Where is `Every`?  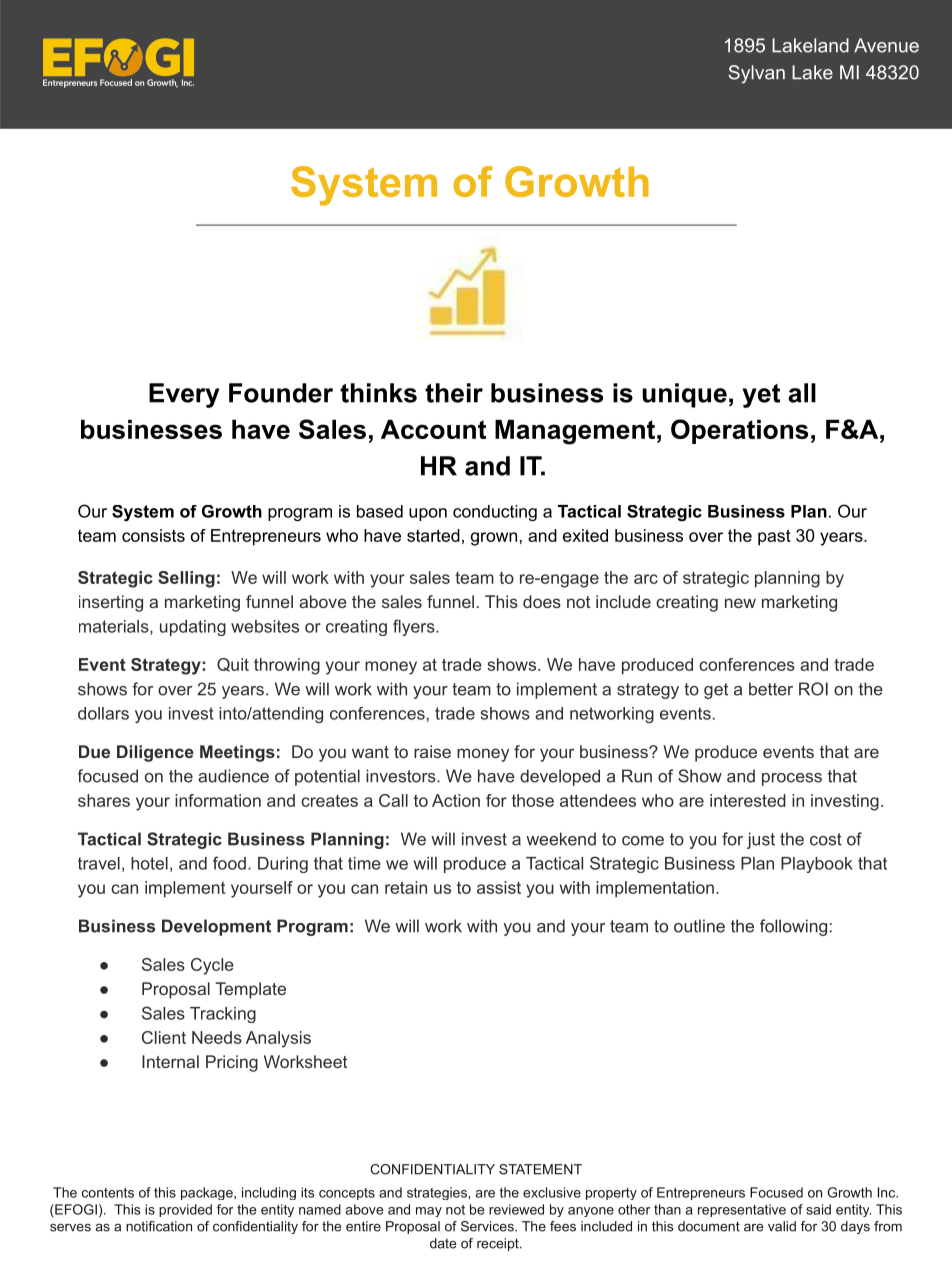
Every is located at coordinates (184, 395).
